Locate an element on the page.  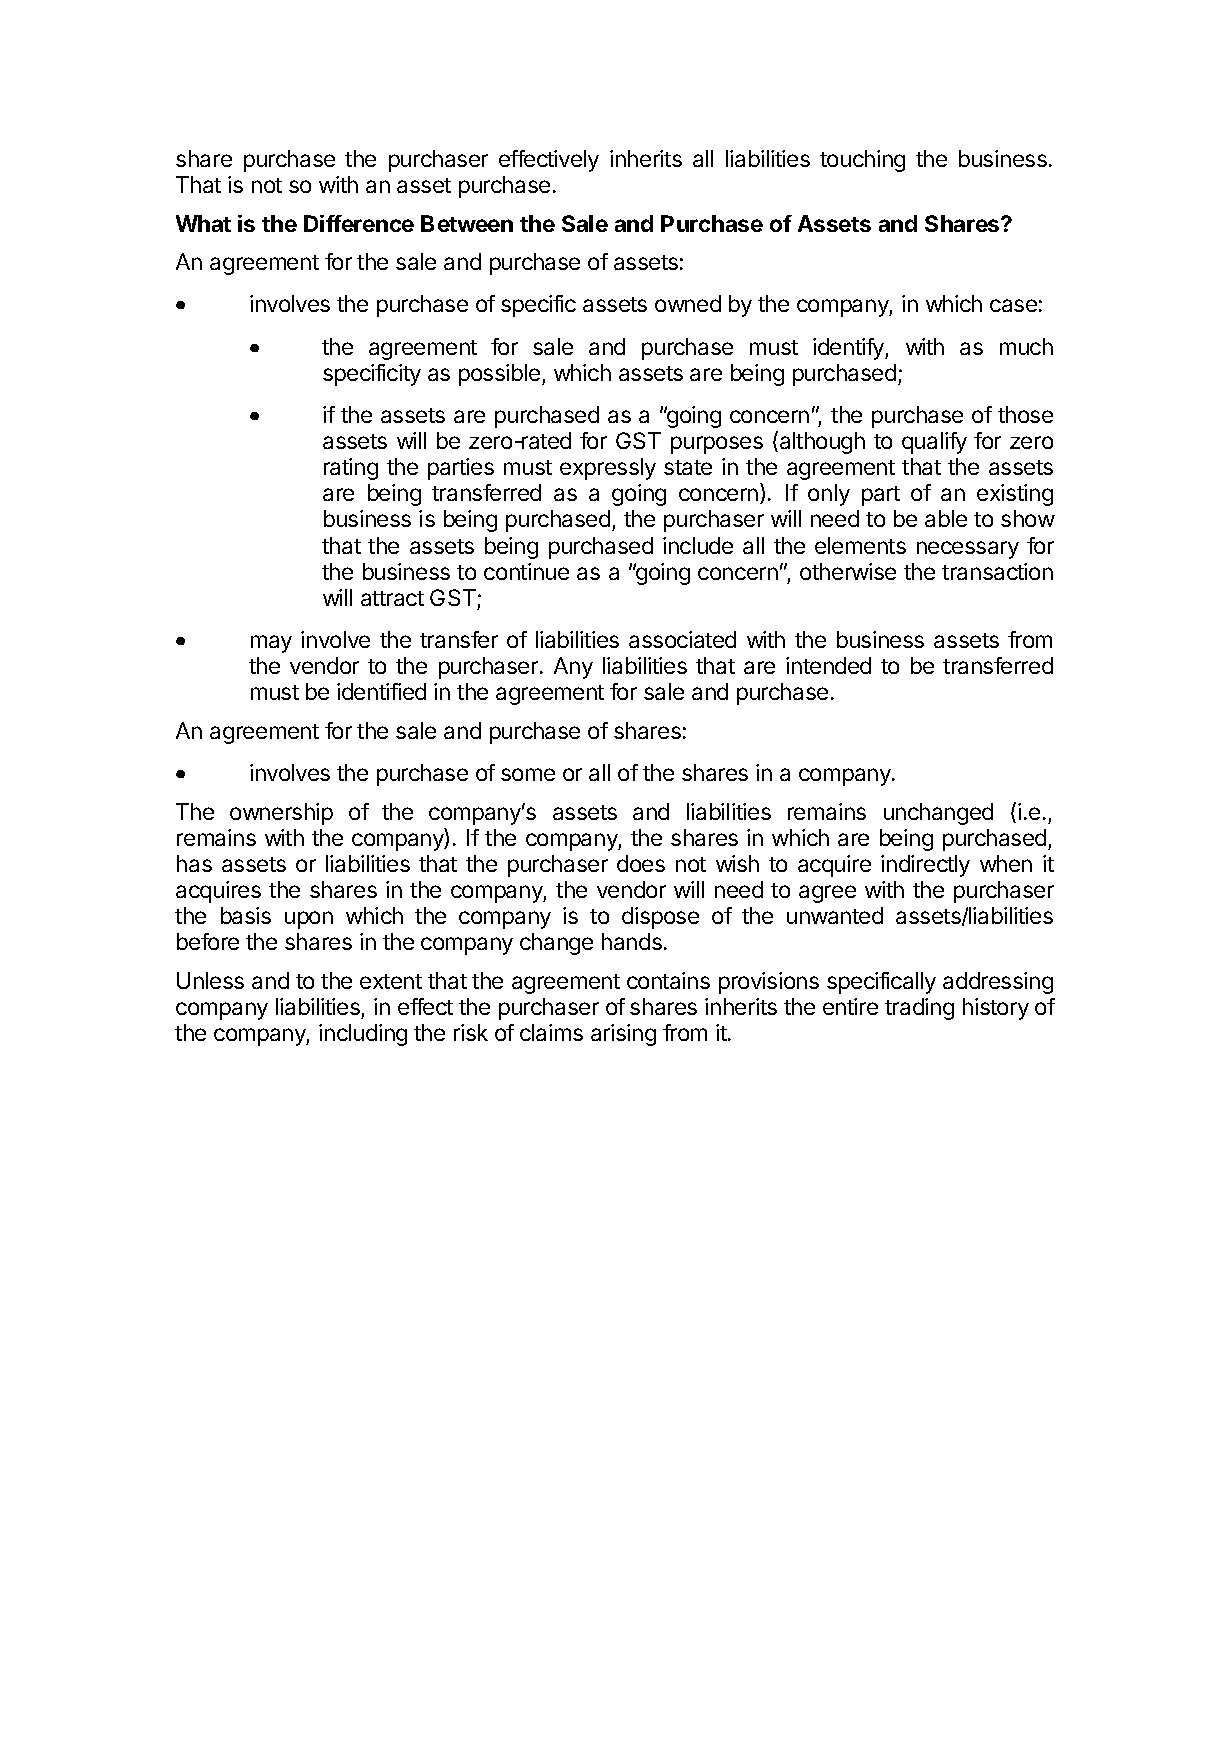
Between is located at coordinates (467, 223).
